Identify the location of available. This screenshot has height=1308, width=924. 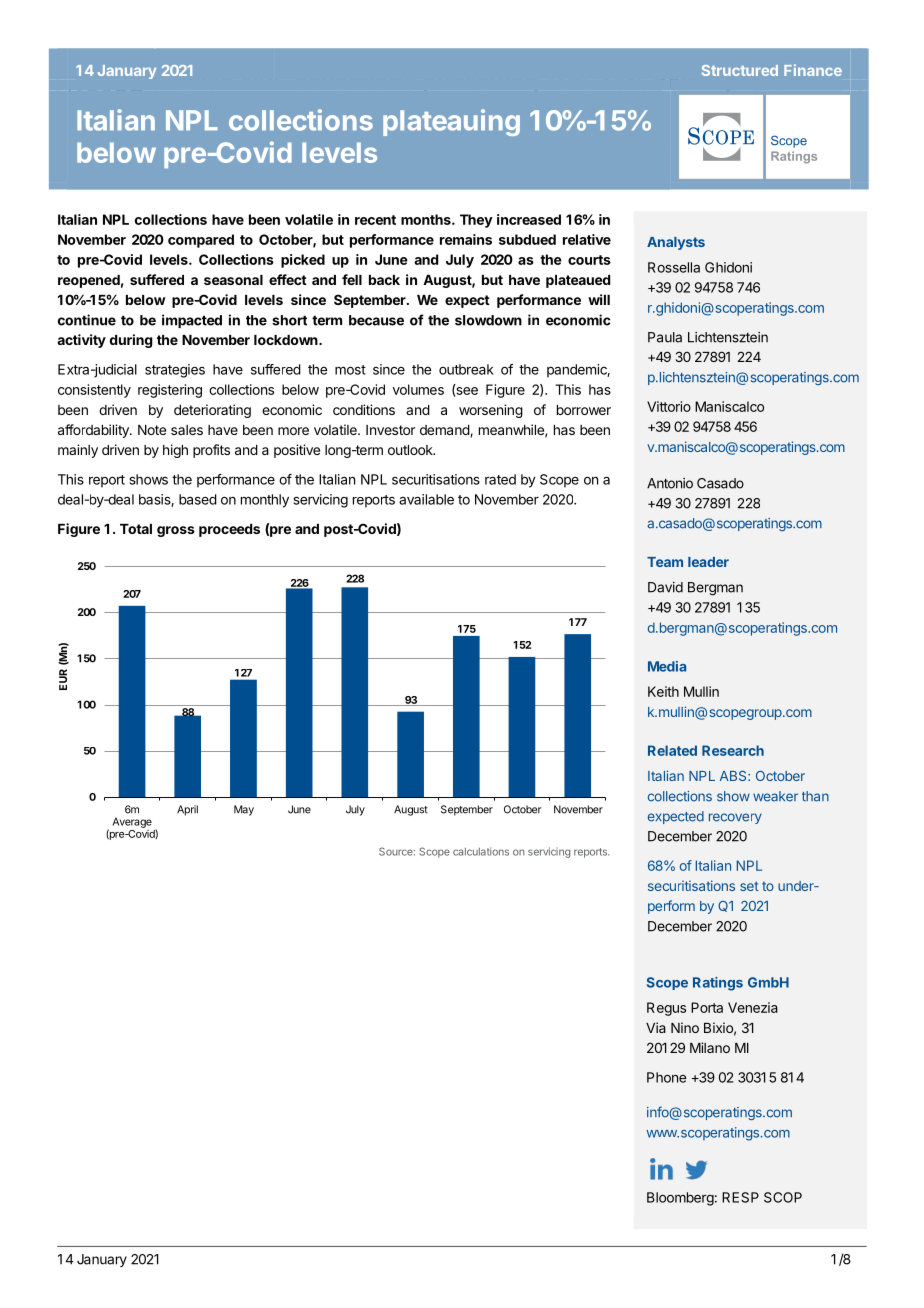
(426, 499).
